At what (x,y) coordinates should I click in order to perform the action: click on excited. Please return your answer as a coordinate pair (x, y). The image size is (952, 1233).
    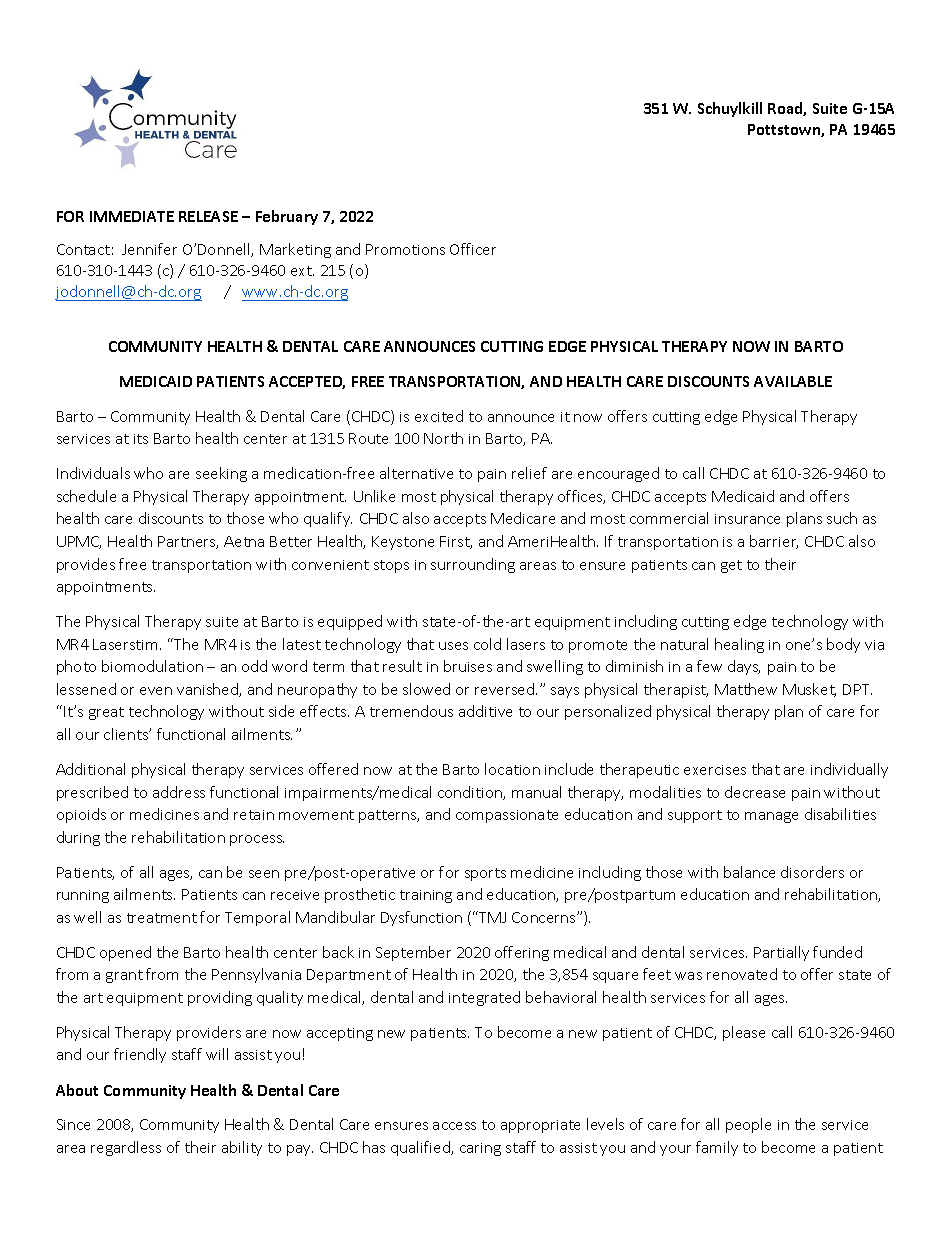
    Looking at the image, I should click on (439, 416).
